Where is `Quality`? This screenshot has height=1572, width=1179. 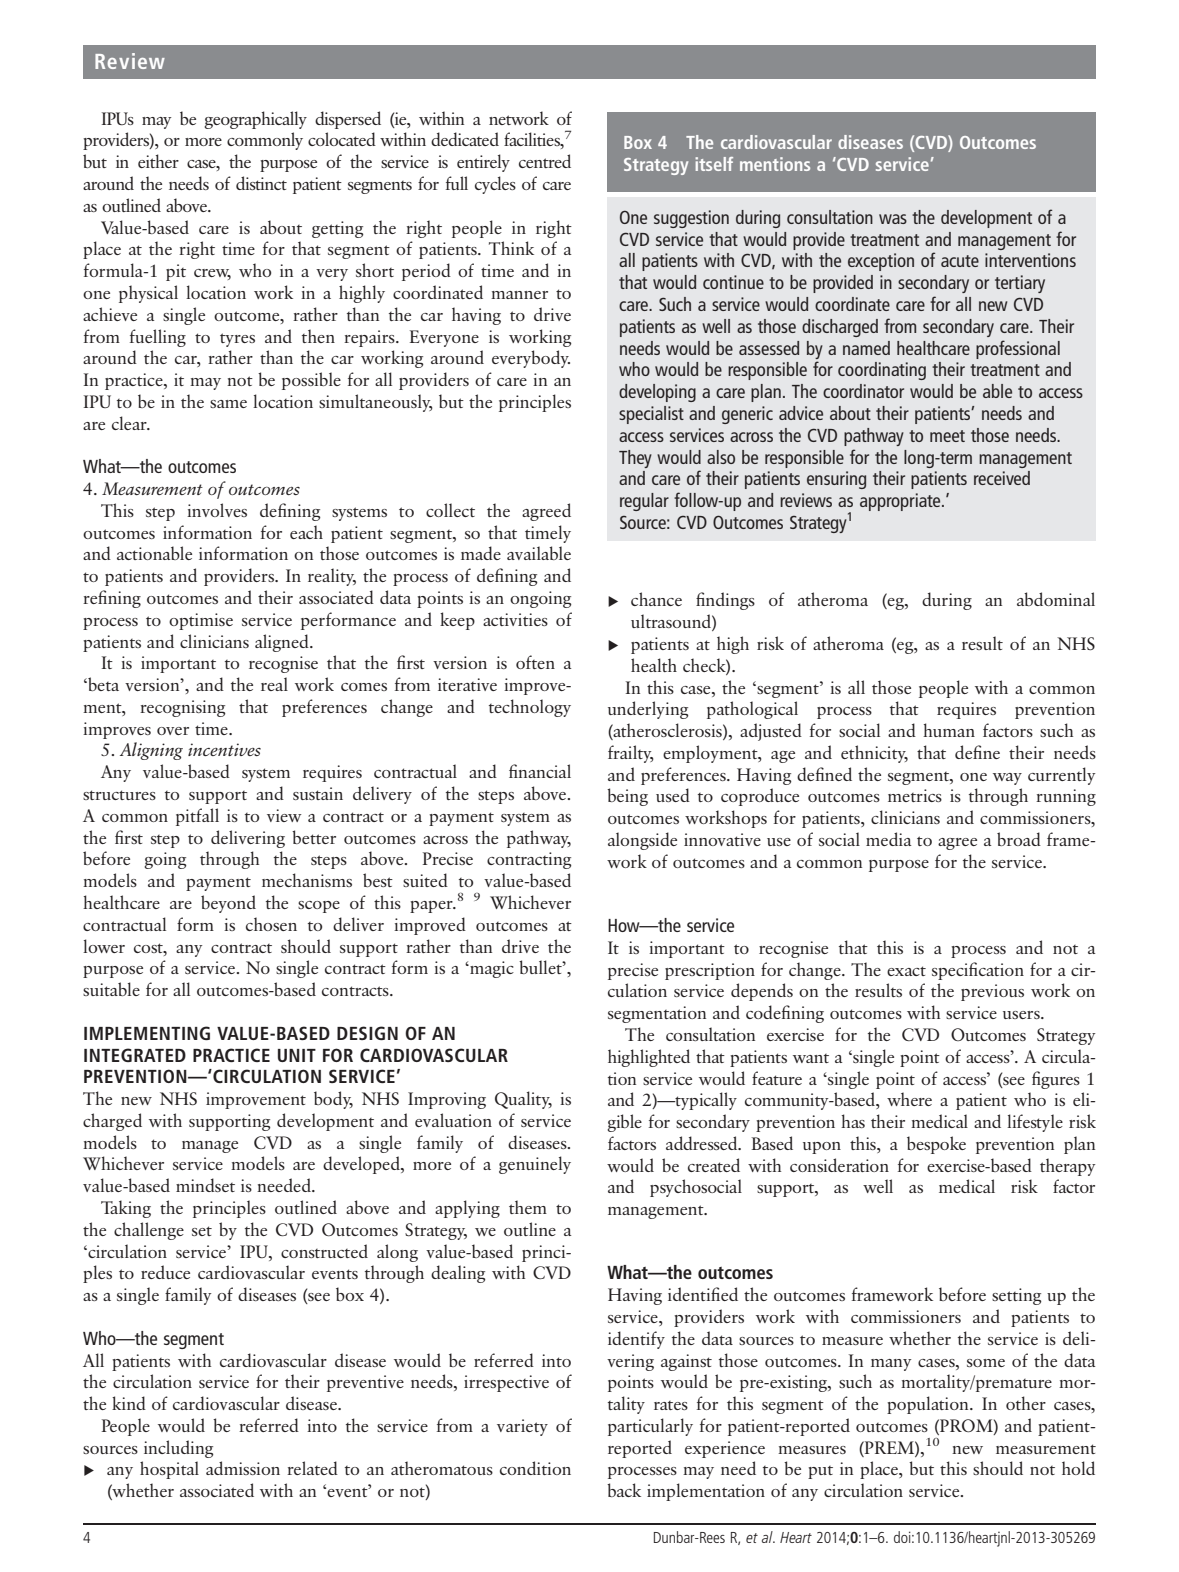 Quality is located at coordinates (523, 1100).
